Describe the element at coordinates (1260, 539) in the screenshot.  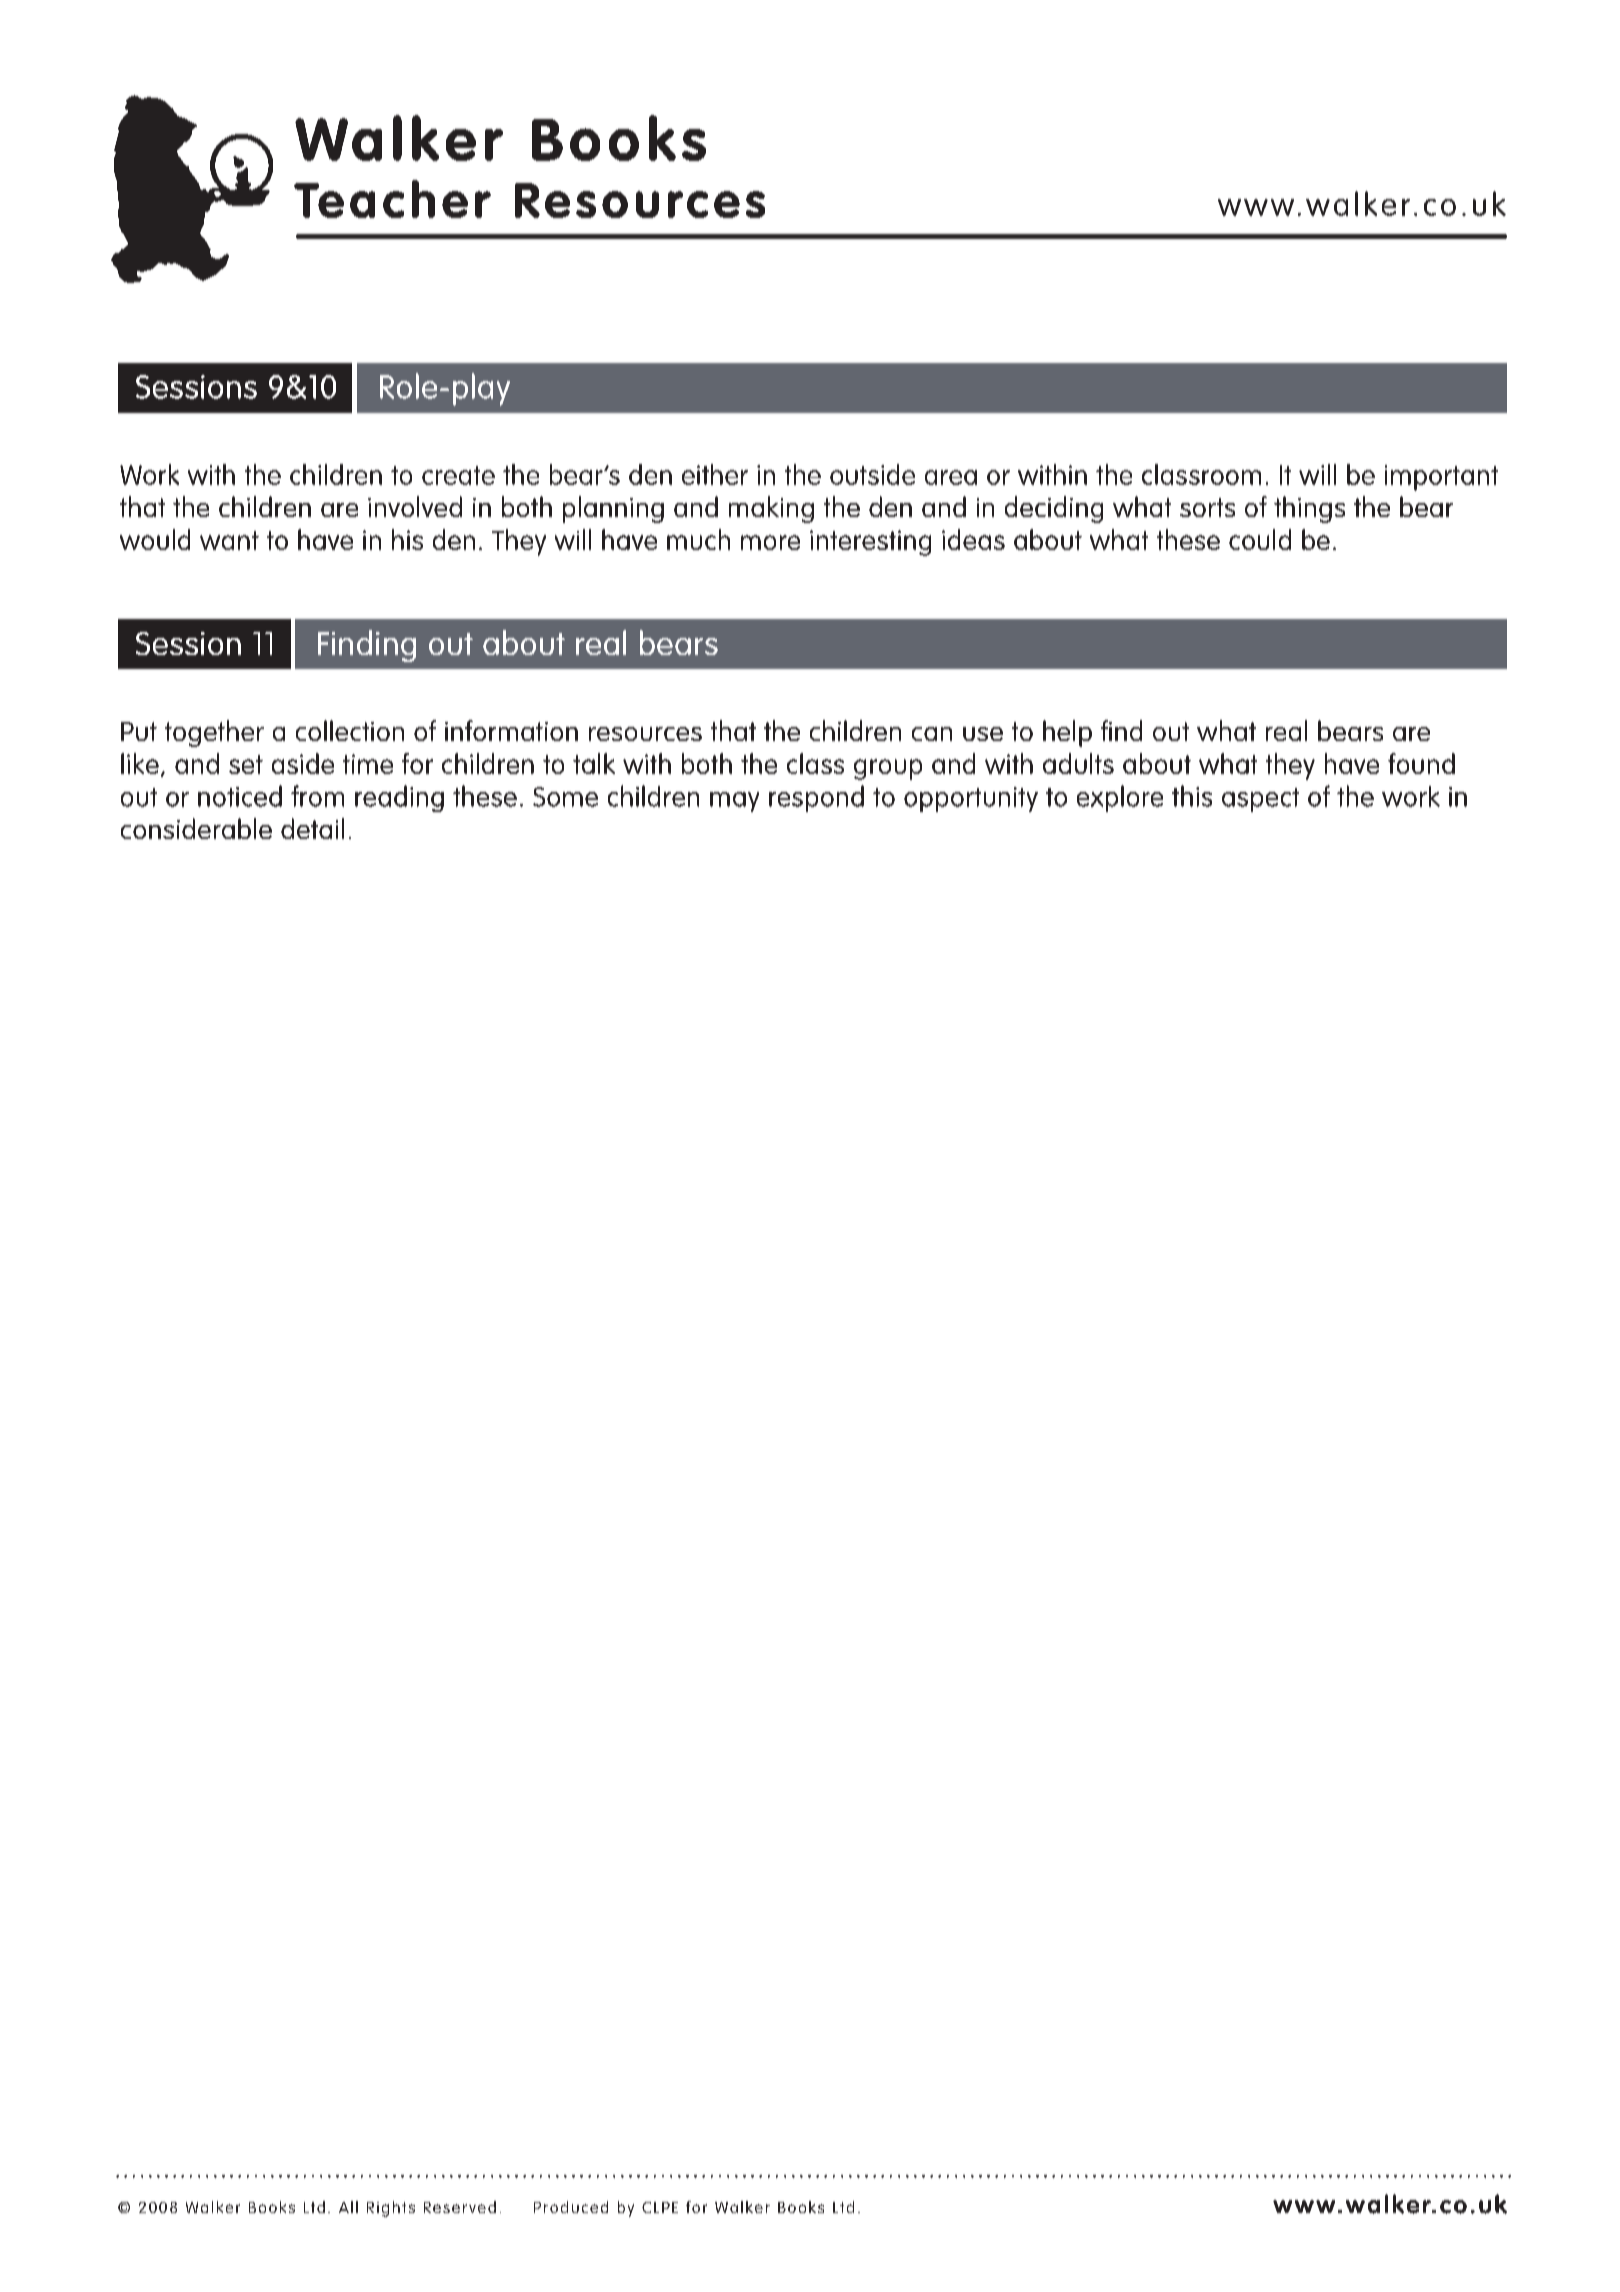
I see `could` at that location.
